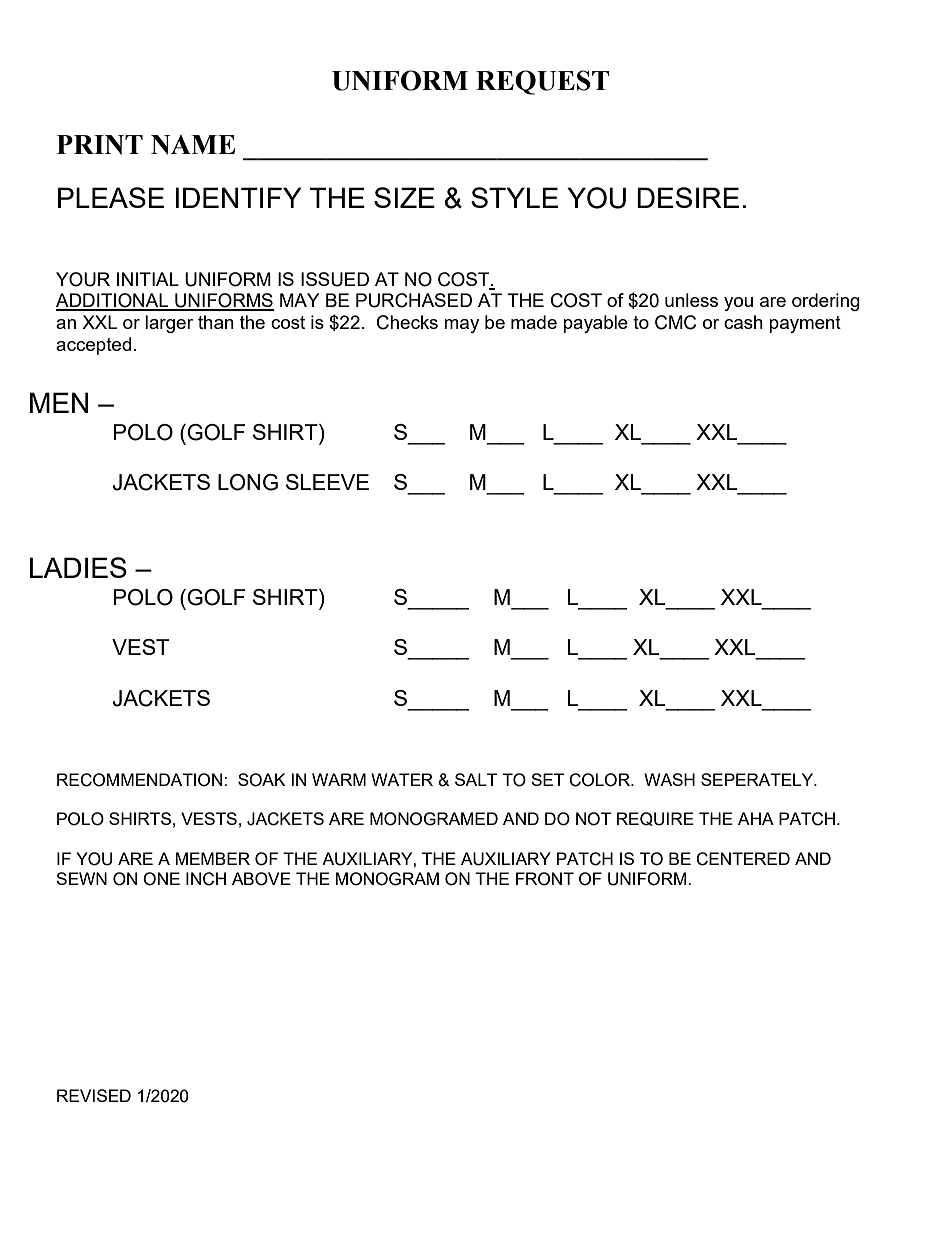  I want to click on SEPERATELY, so click(758, 779).
